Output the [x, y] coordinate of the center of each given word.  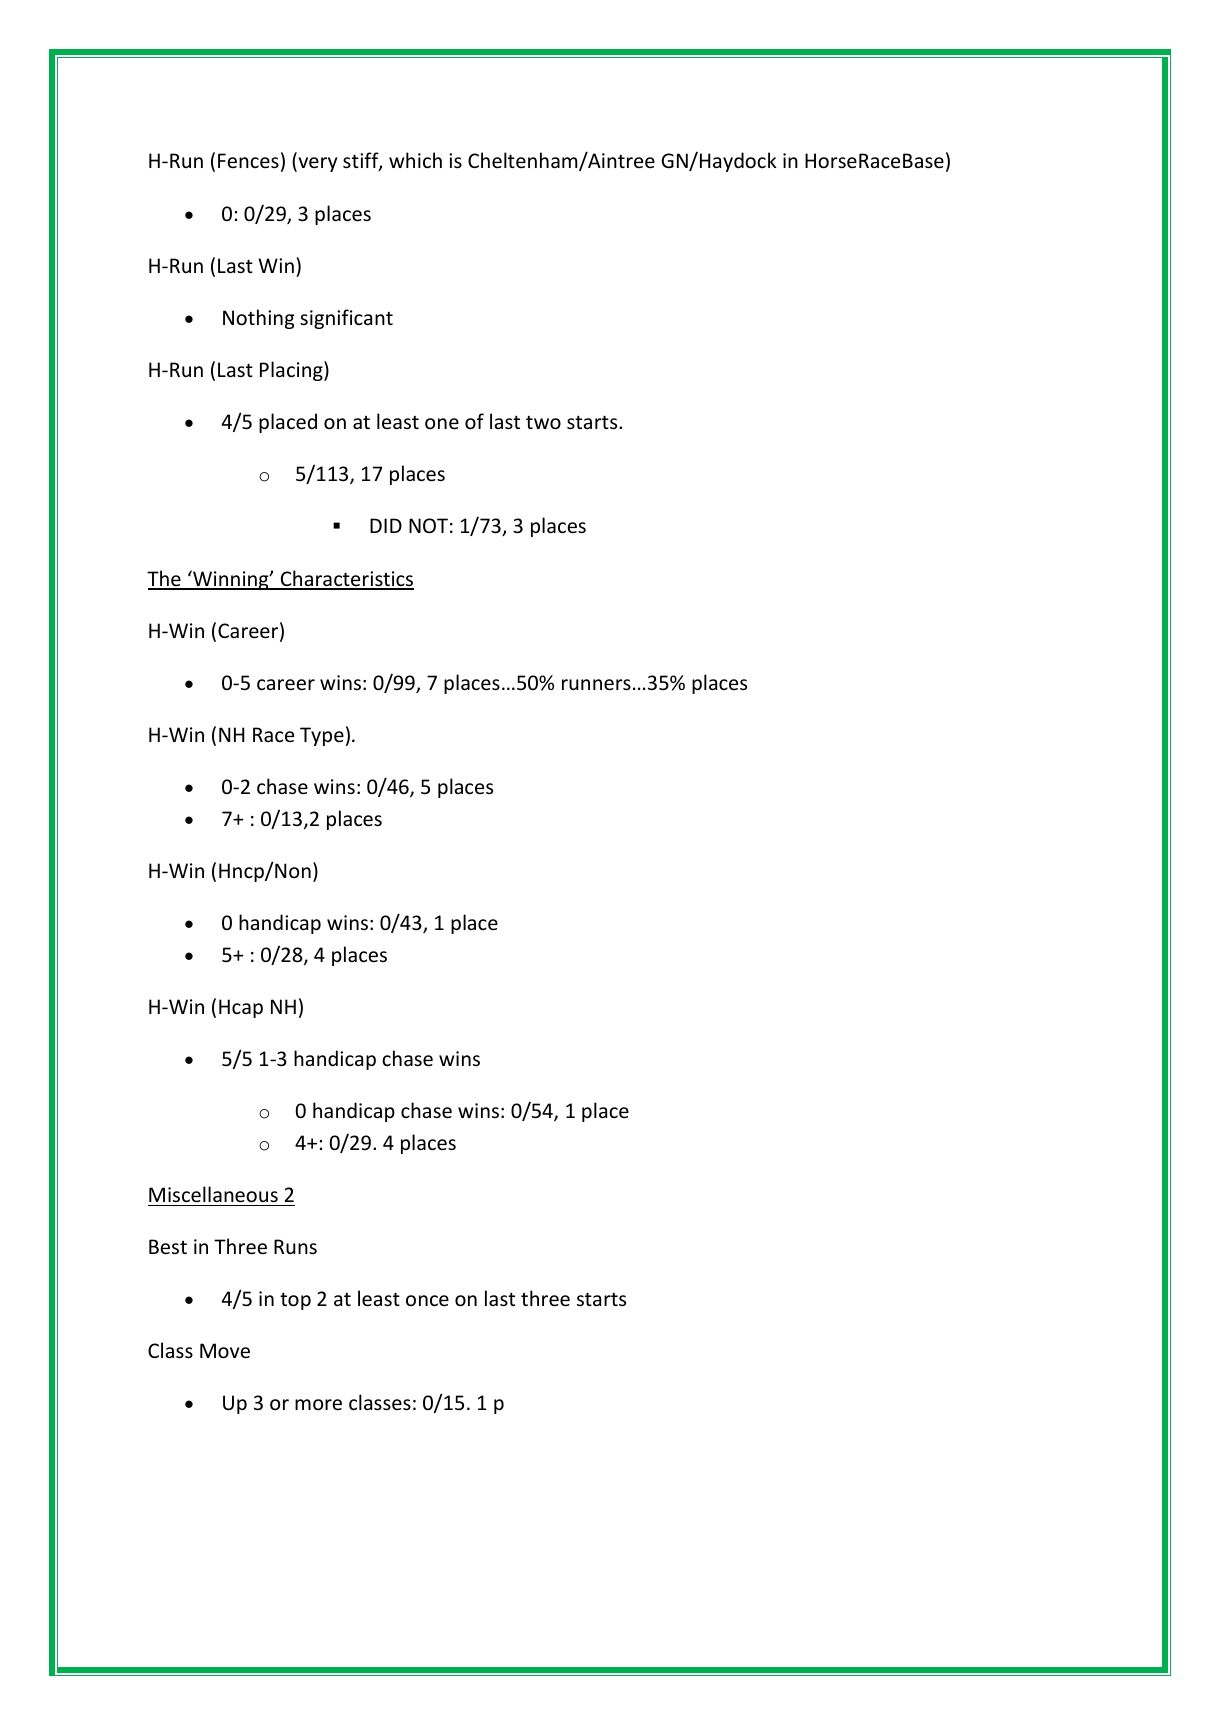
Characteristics [346, 579]
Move [225, 1351]
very [316, 164]
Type [322, 736]
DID [386, 525]
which [415, 160]
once [427, 1301]
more [318, 1405]
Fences [248, 161]
